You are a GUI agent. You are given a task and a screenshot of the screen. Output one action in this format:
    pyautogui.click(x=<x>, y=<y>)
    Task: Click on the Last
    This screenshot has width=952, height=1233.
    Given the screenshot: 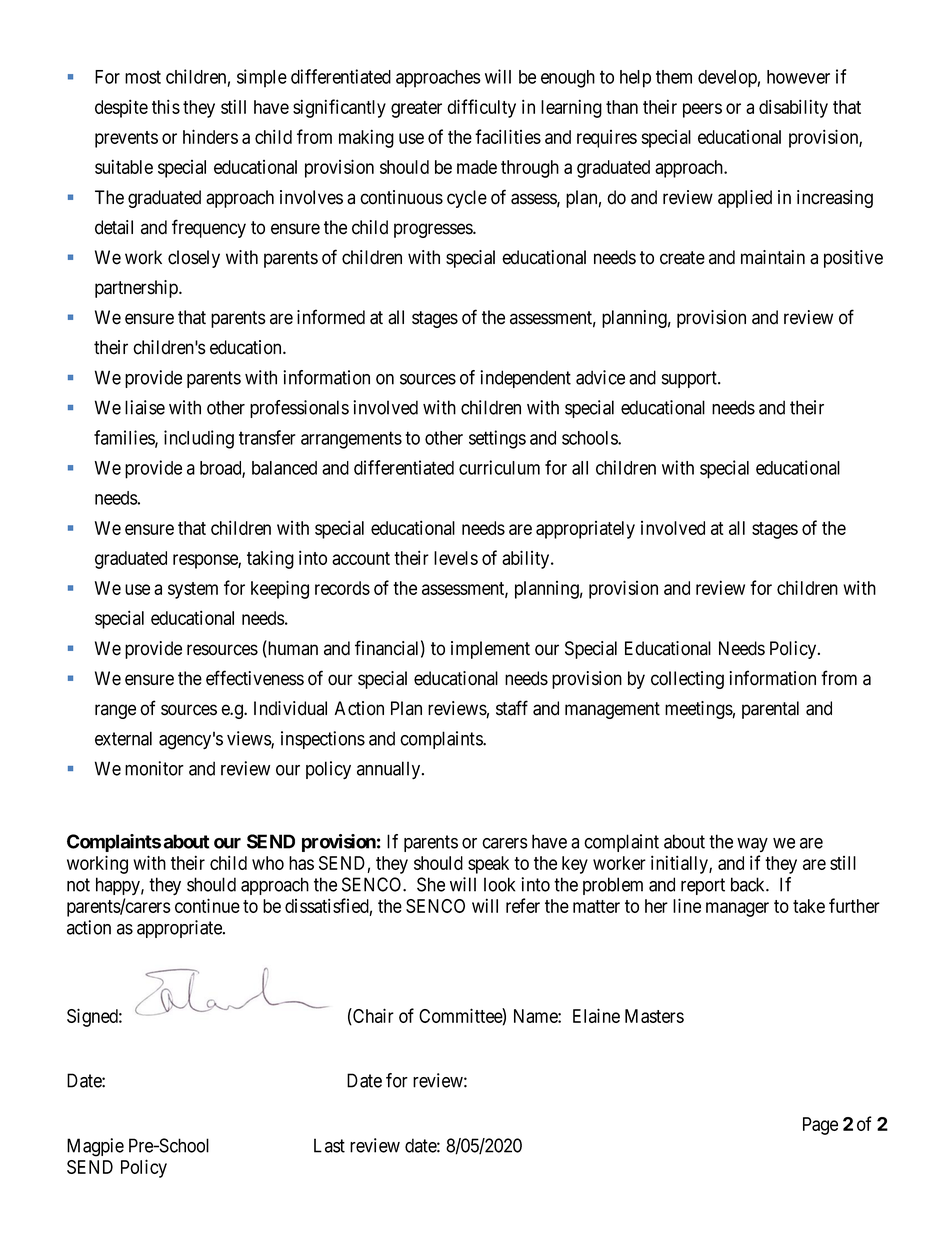 What is the action you would take?
    pyautogui.click(x=329, y=1145)
